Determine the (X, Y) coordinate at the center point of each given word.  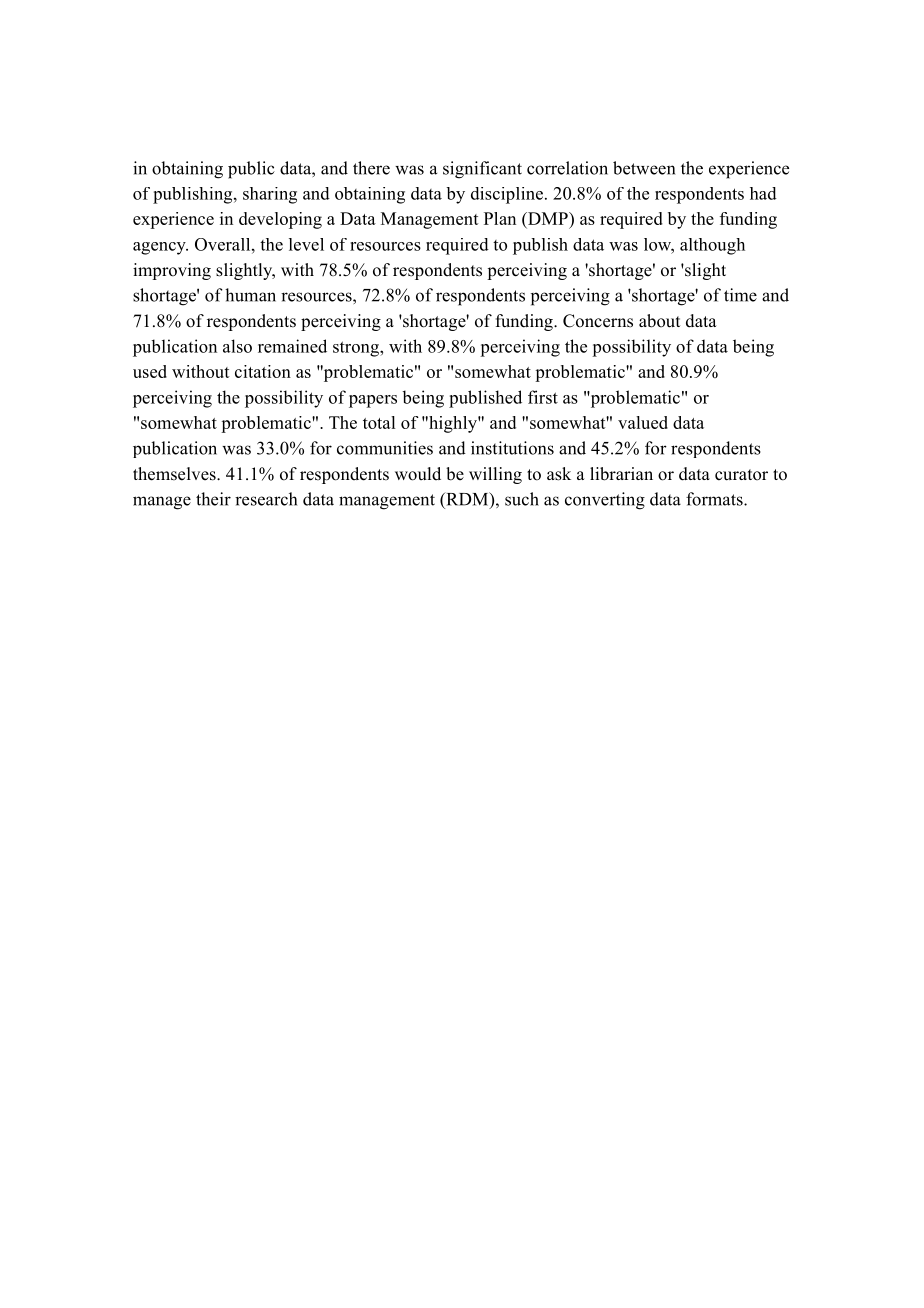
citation (263, 371)
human (250, 295)
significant (482, 170)
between (644, 168)
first (543, 397)
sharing (270, 195)
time (740, 295)
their (213, 499)
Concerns (598, 321)
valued (643, 422)
